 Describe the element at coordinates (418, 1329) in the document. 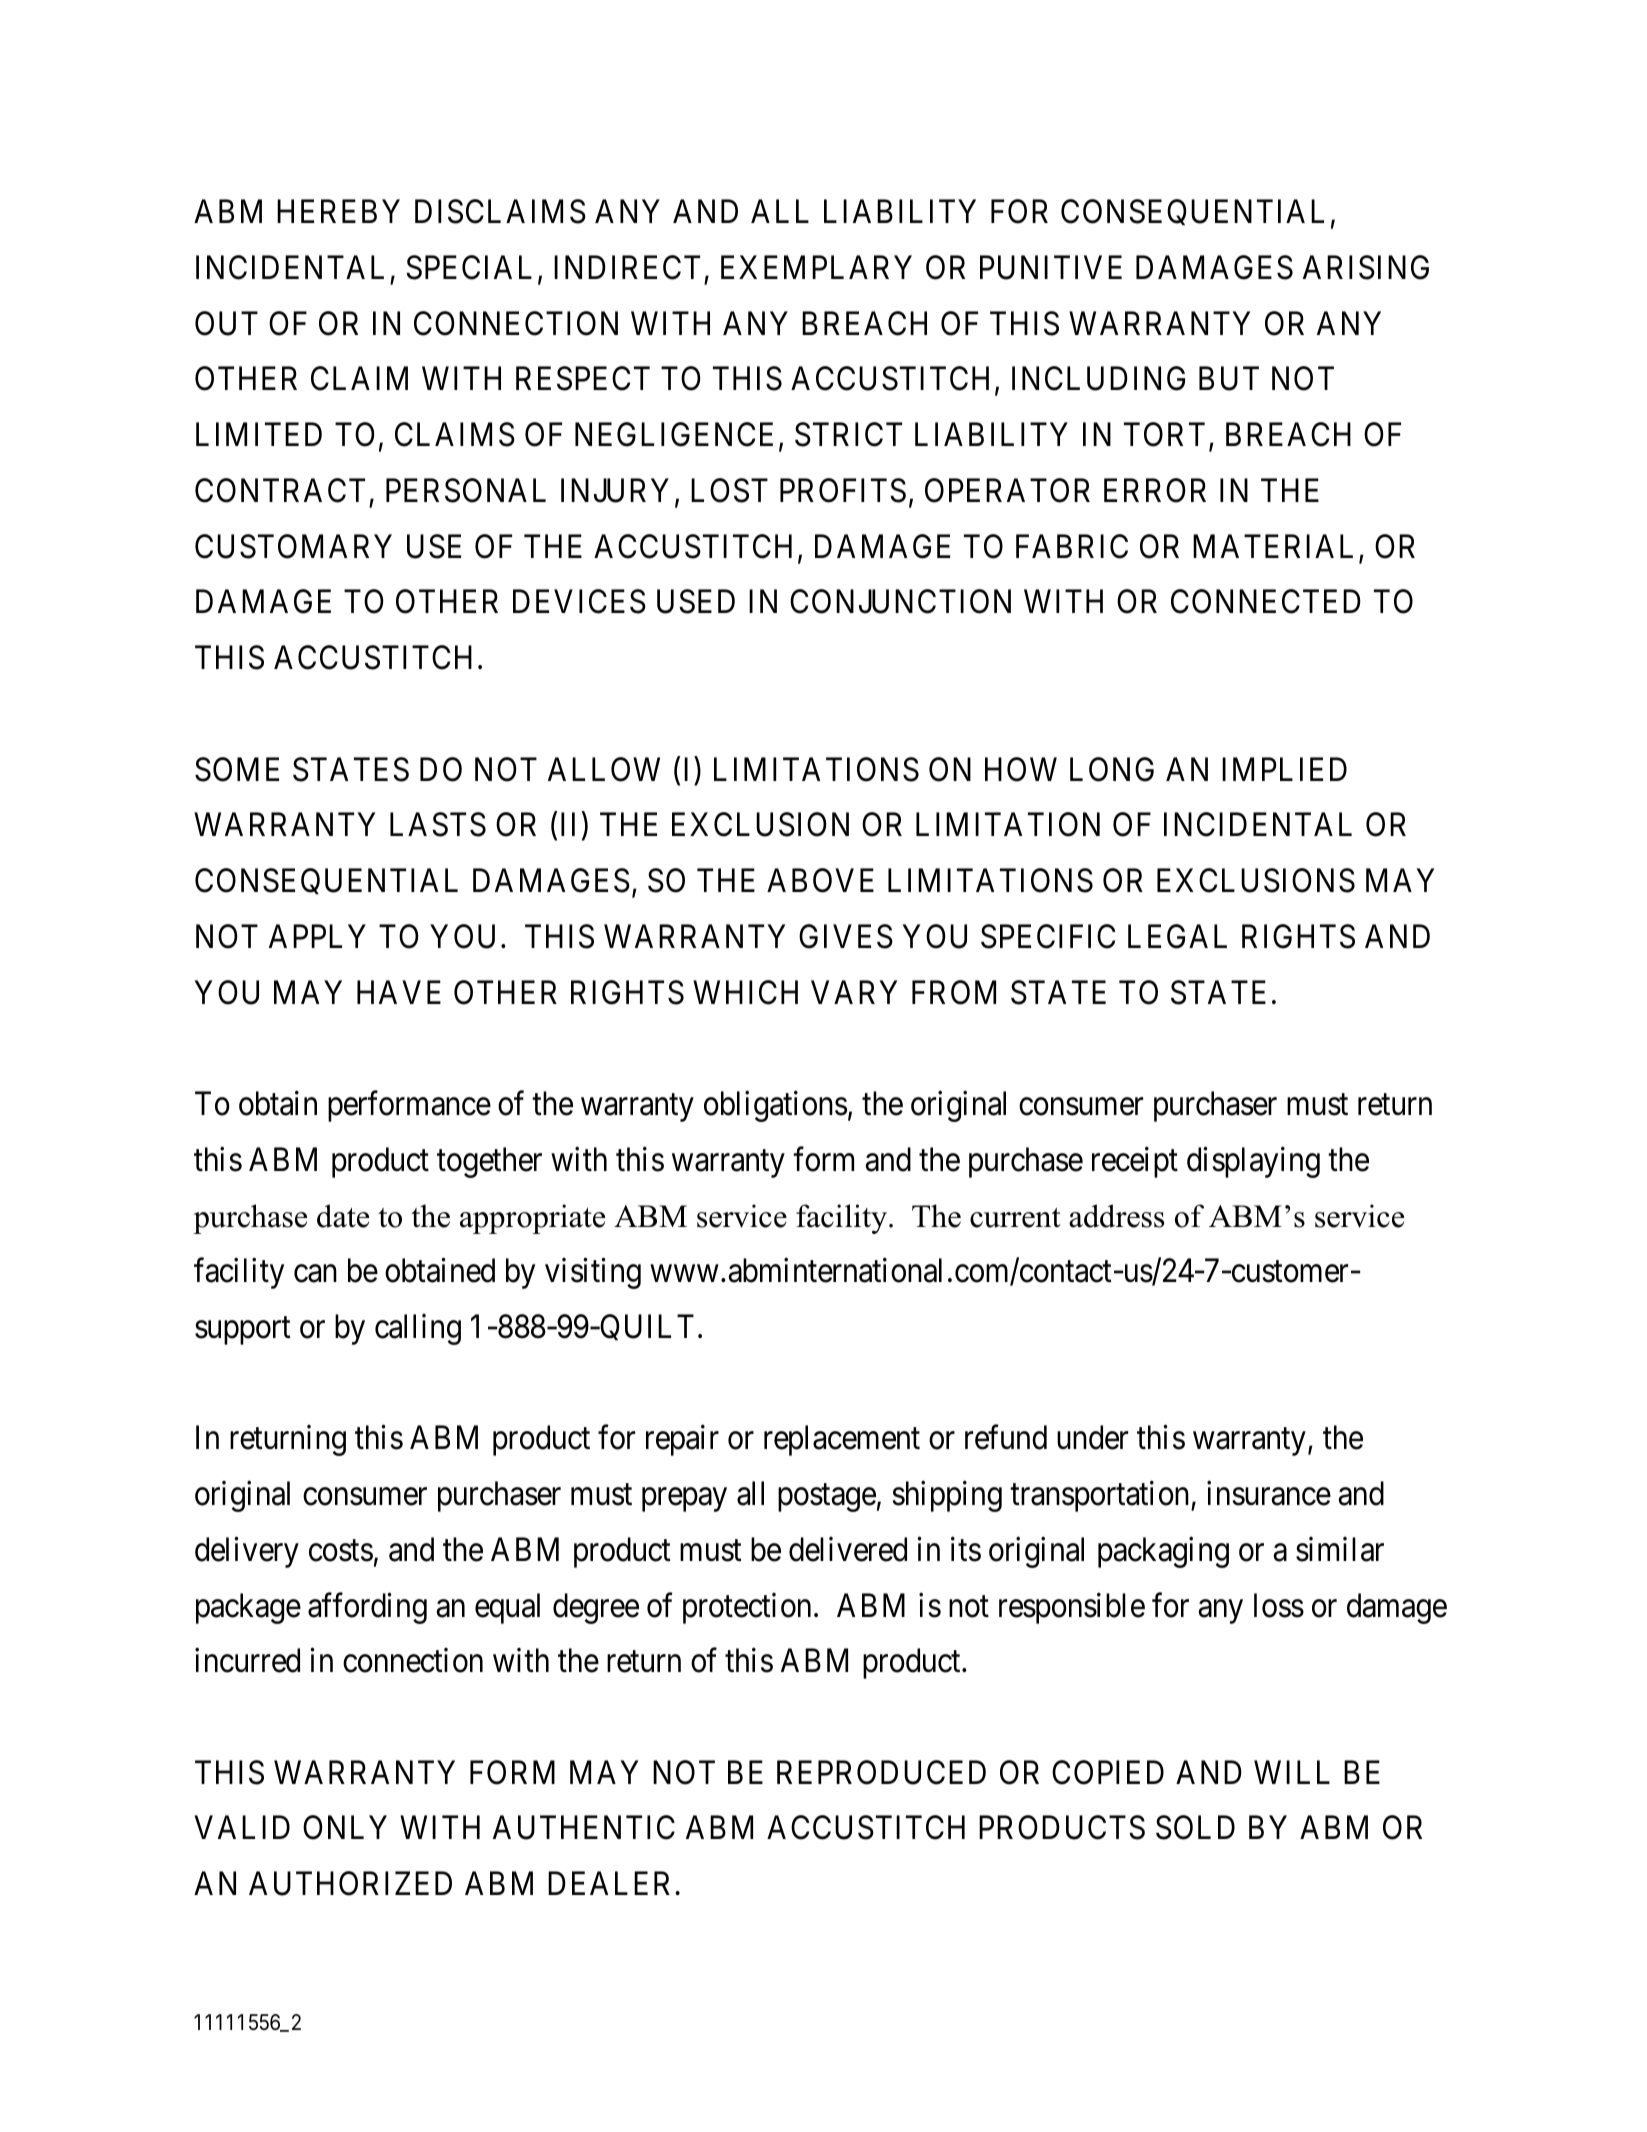

I see `calling` at that location.
